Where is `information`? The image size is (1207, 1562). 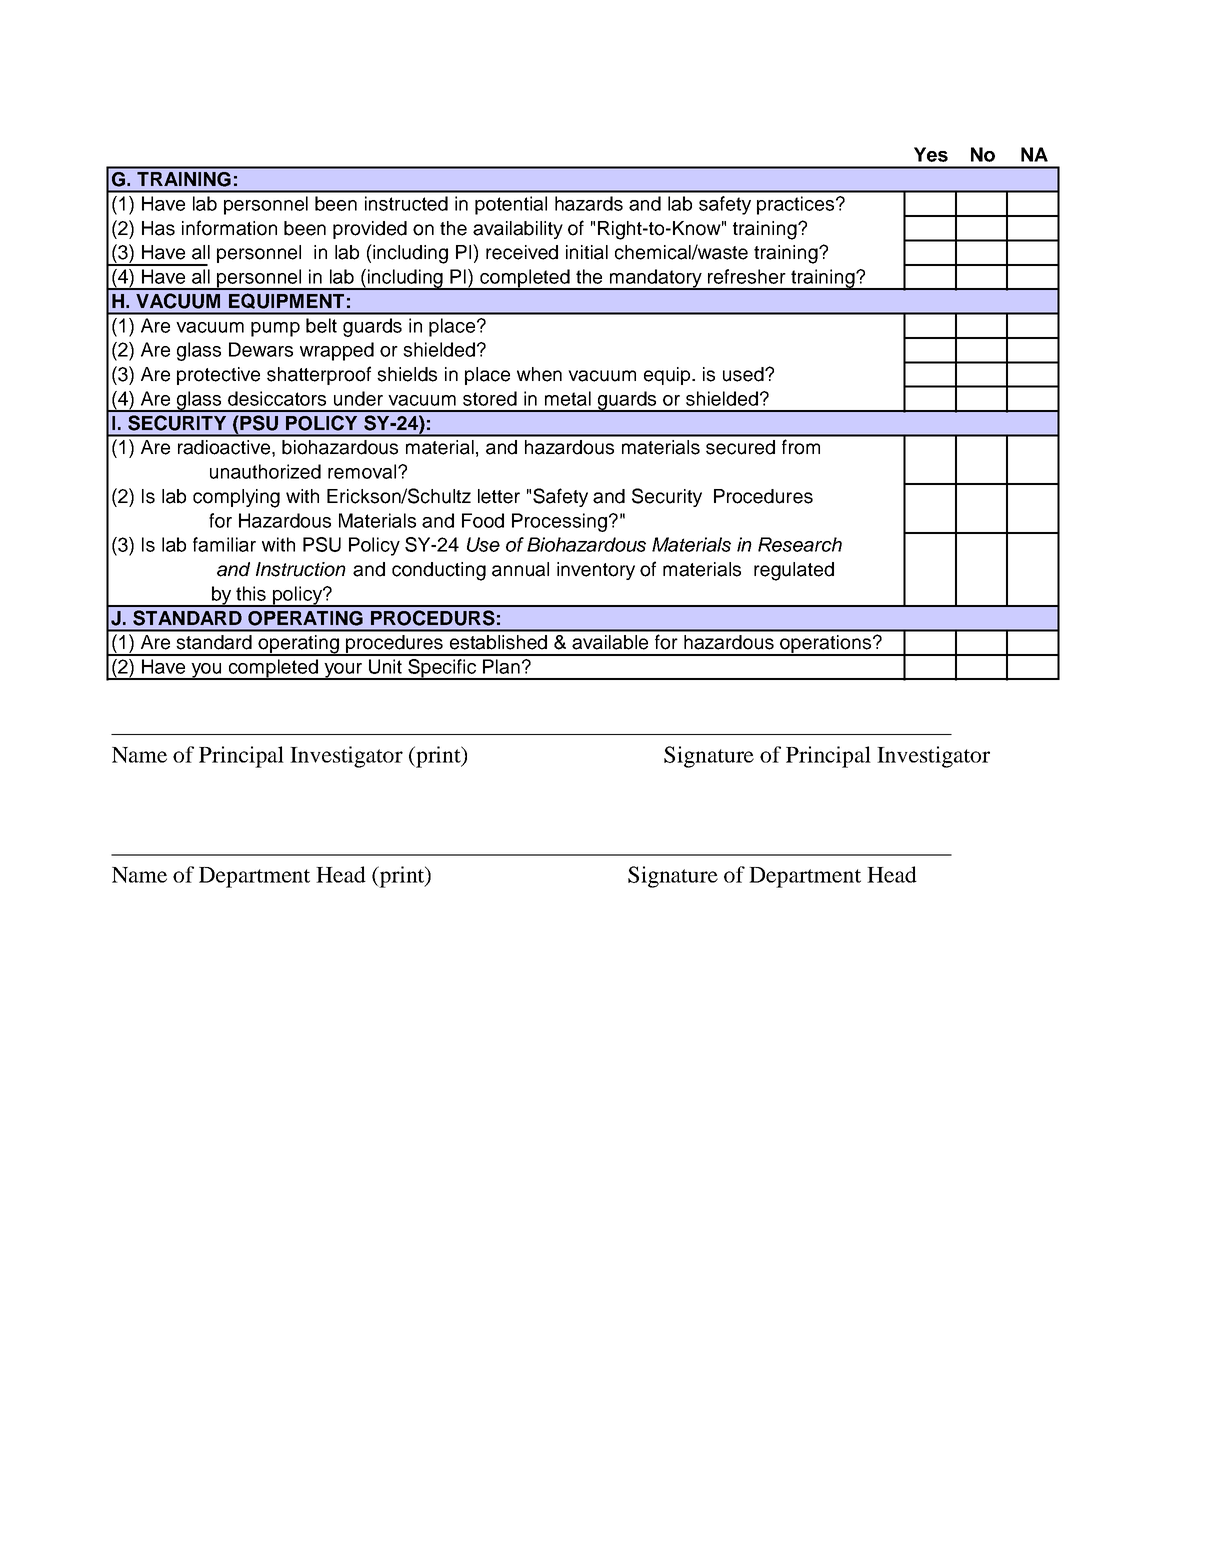
information is located at coordinates (229, 228).
